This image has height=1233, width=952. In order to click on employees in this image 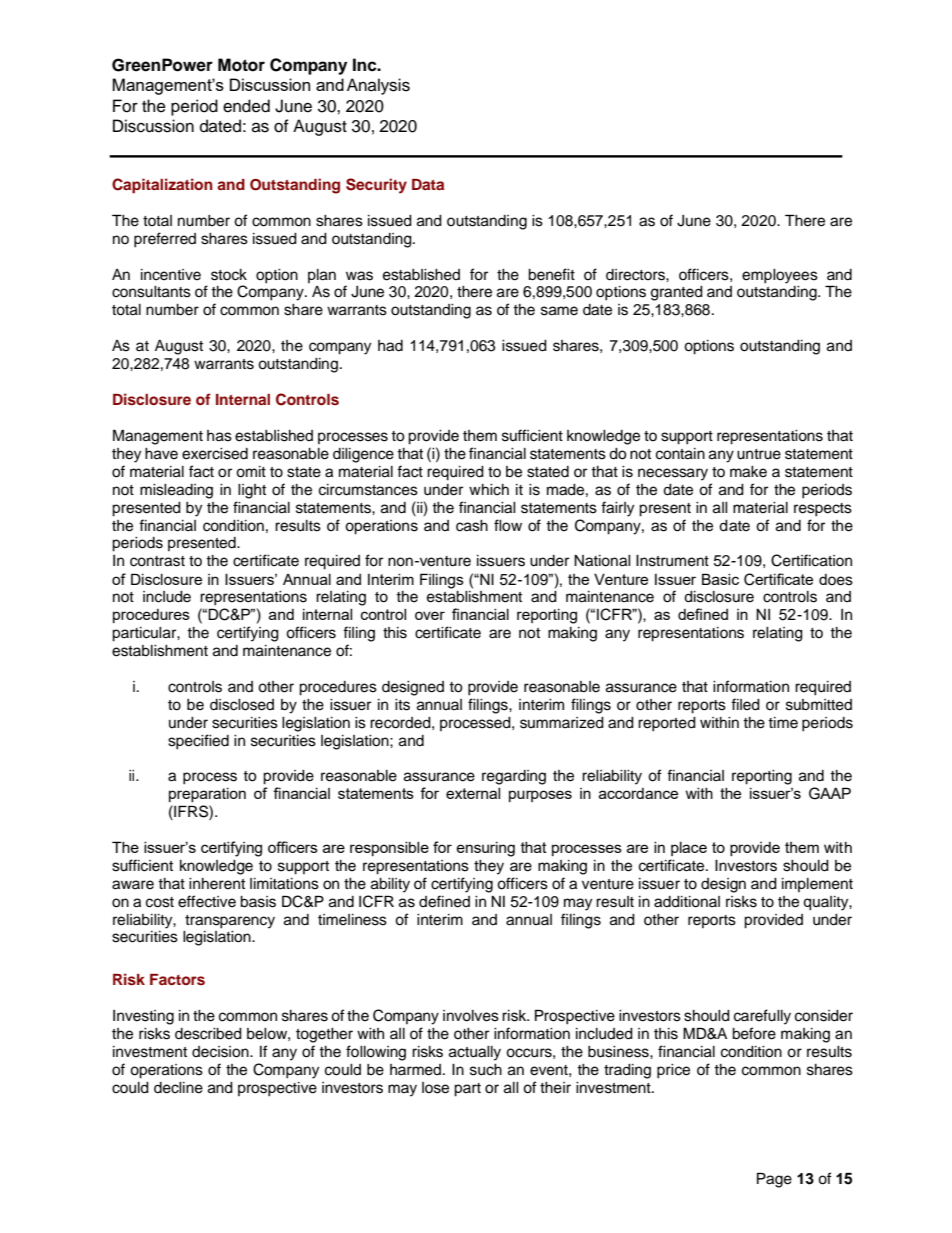, I will do `click(780, 276)`.
